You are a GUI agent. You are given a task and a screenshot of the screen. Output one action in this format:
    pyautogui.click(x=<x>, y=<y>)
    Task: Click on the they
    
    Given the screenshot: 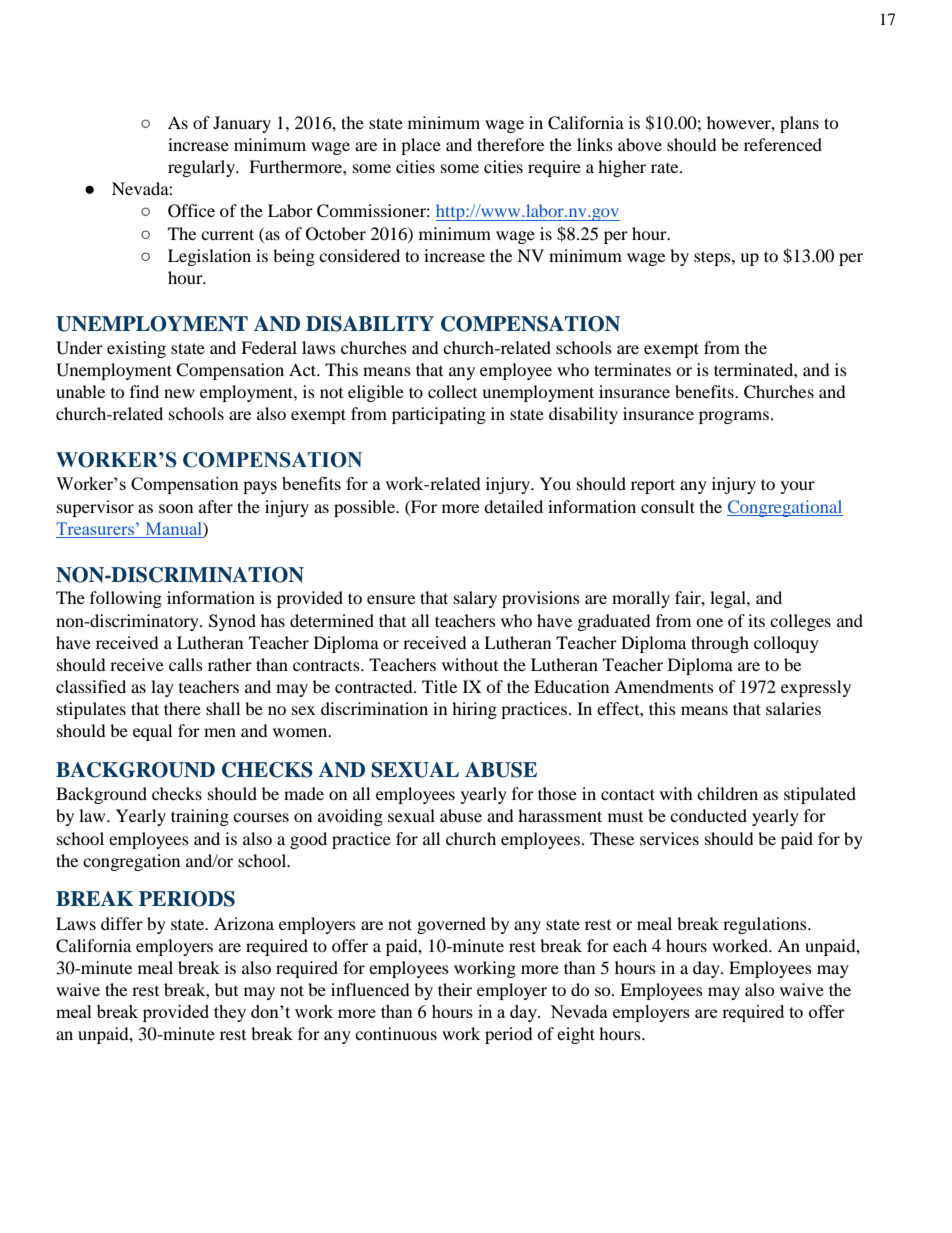 What is the action you would take?
    pyautogui.click(x=230, y=1013)
